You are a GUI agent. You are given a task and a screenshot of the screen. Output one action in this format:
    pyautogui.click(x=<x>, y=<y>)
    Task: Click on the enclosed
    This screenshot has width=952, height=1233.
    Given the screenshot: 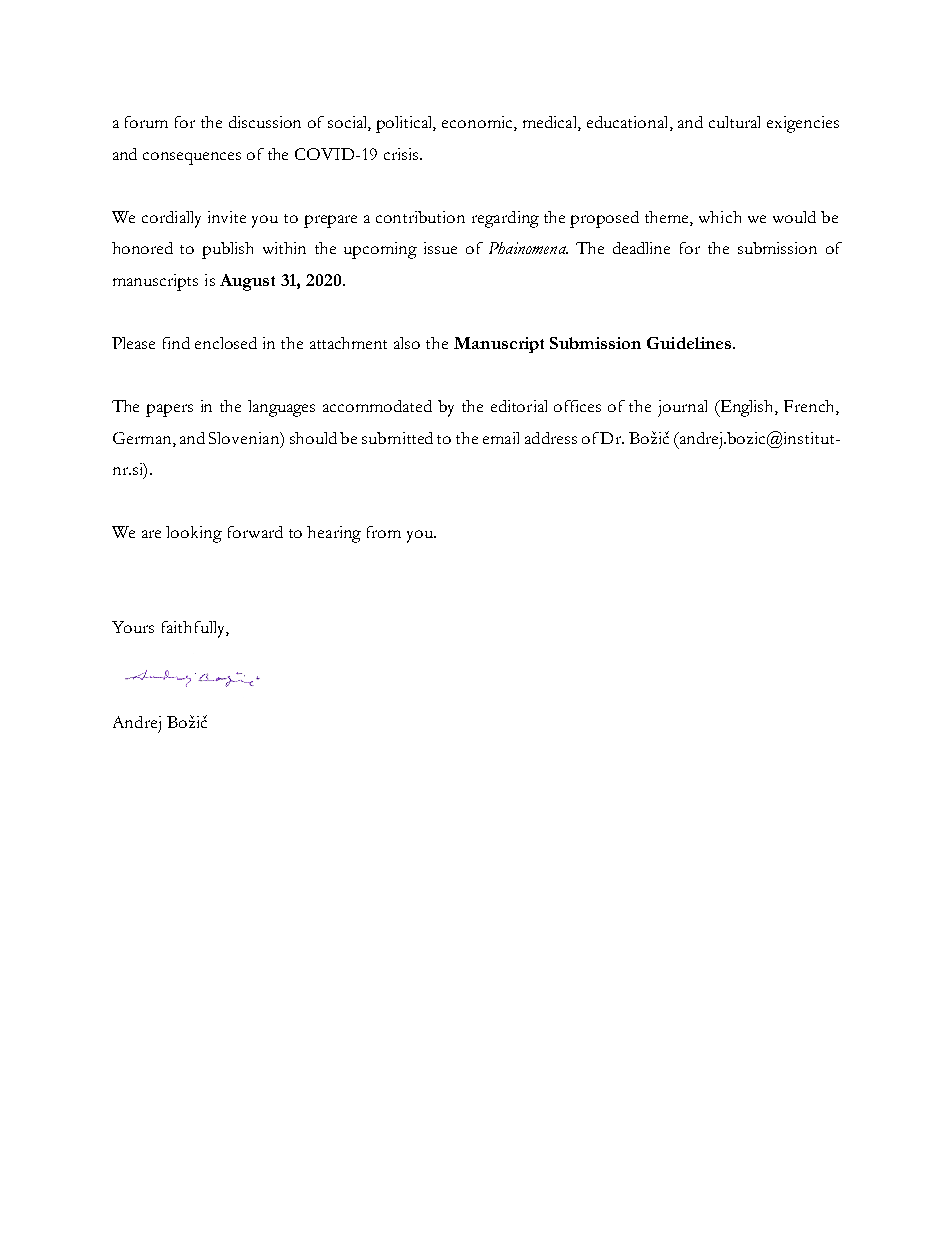 What is the action you would take?
    pyautogui.click(x=226, y=343)
